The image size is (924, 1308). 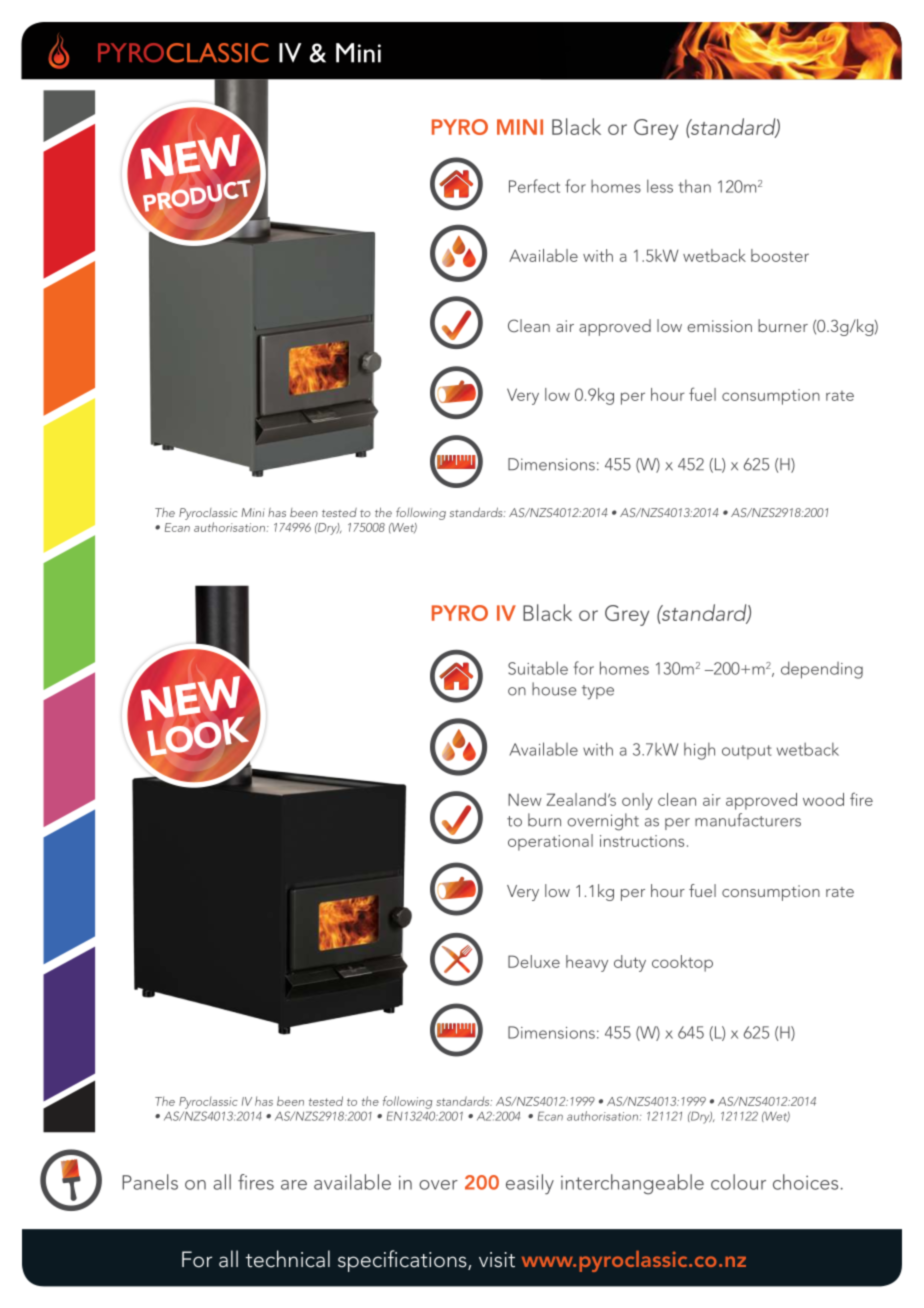 What do you see at coordinates (554, 689) in the page?
I see `house` at bounding box center [554, 689].
